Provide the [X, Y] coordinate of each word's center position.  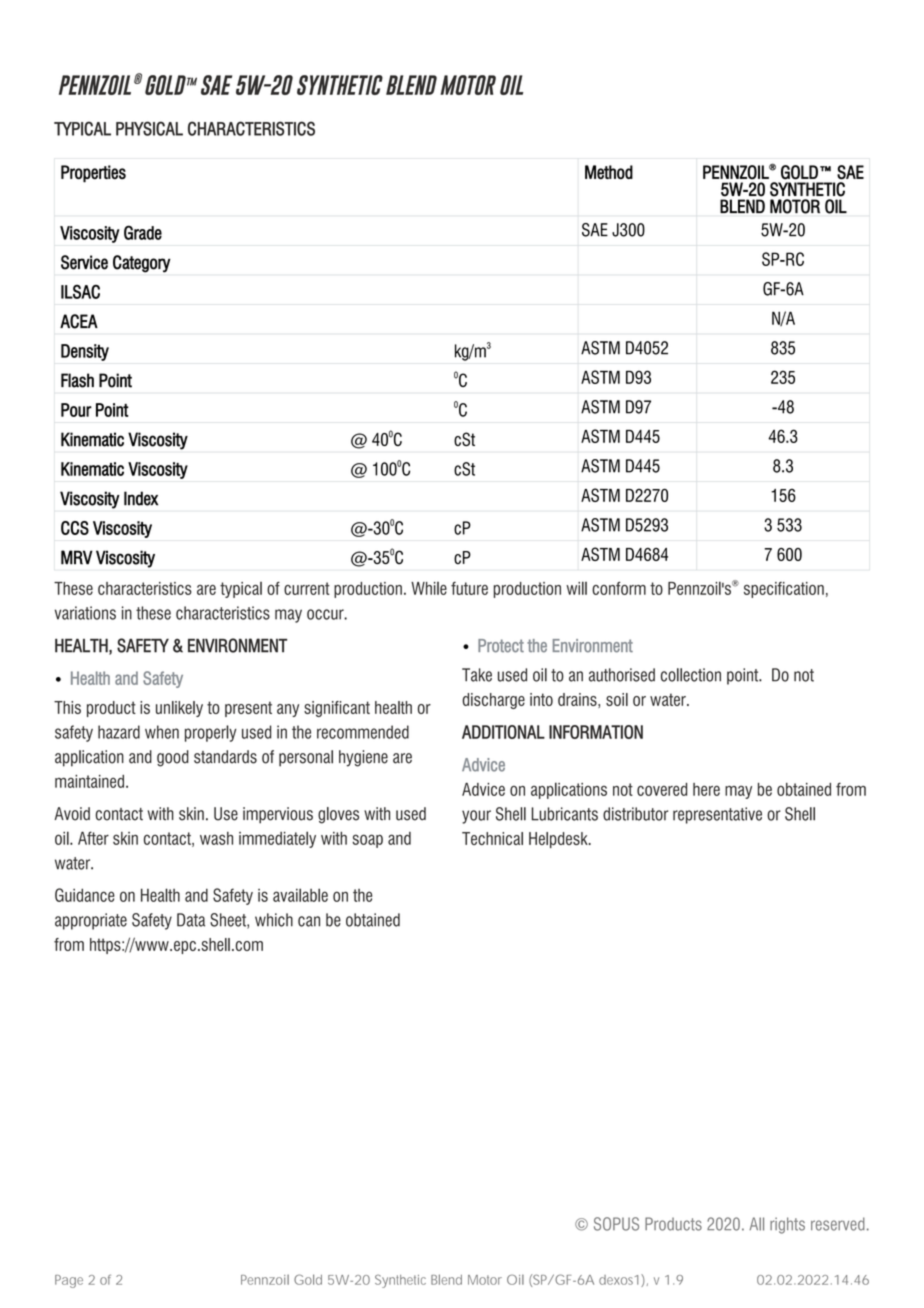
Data [191, 920]
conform [619, 588]
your [476, 817]
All [756, 1224]
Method [609, 172]
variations [85, 613]
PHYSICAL [149, 128]
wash [216, 838]
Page [69, 1281]
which [274, 920]
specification [784, 590]
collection [691, 675]
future [469, 588]
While [429, 588]
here [706, 789]
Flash [77, 380]
